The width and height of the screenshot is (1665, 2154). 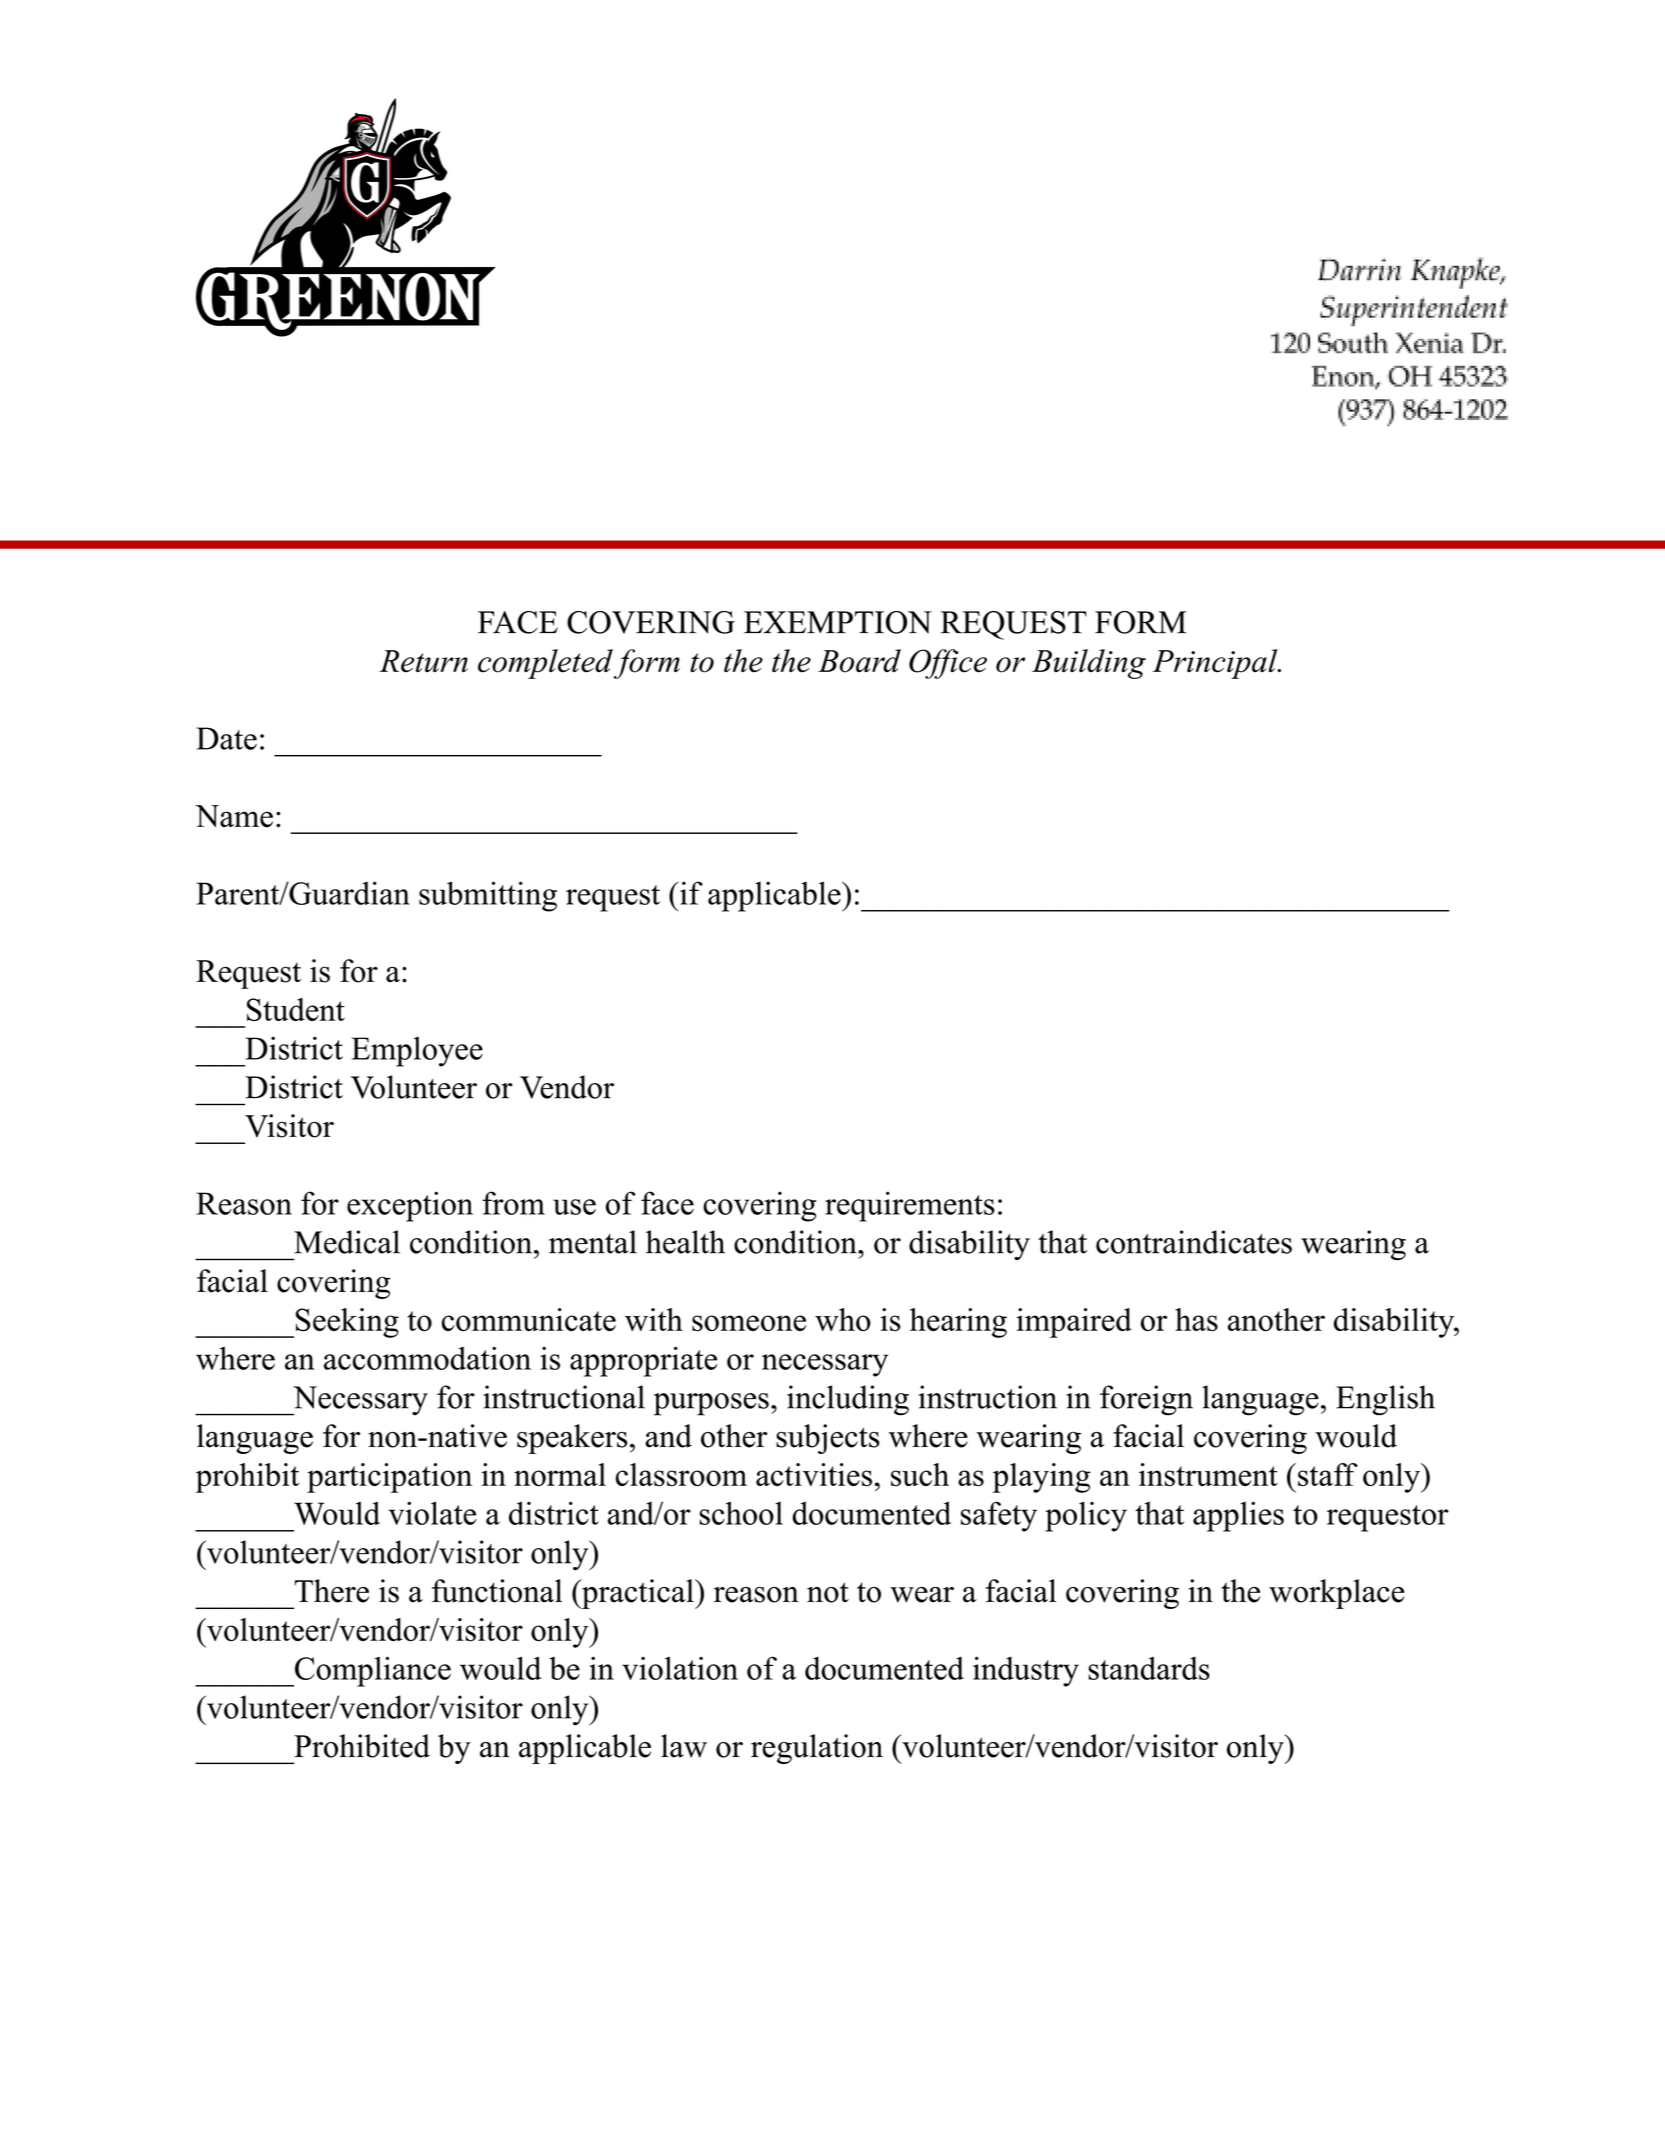 What do you see at coordinates (423, 661) in the screenshot?
I see `Return` at bounding box center [423, 661].
